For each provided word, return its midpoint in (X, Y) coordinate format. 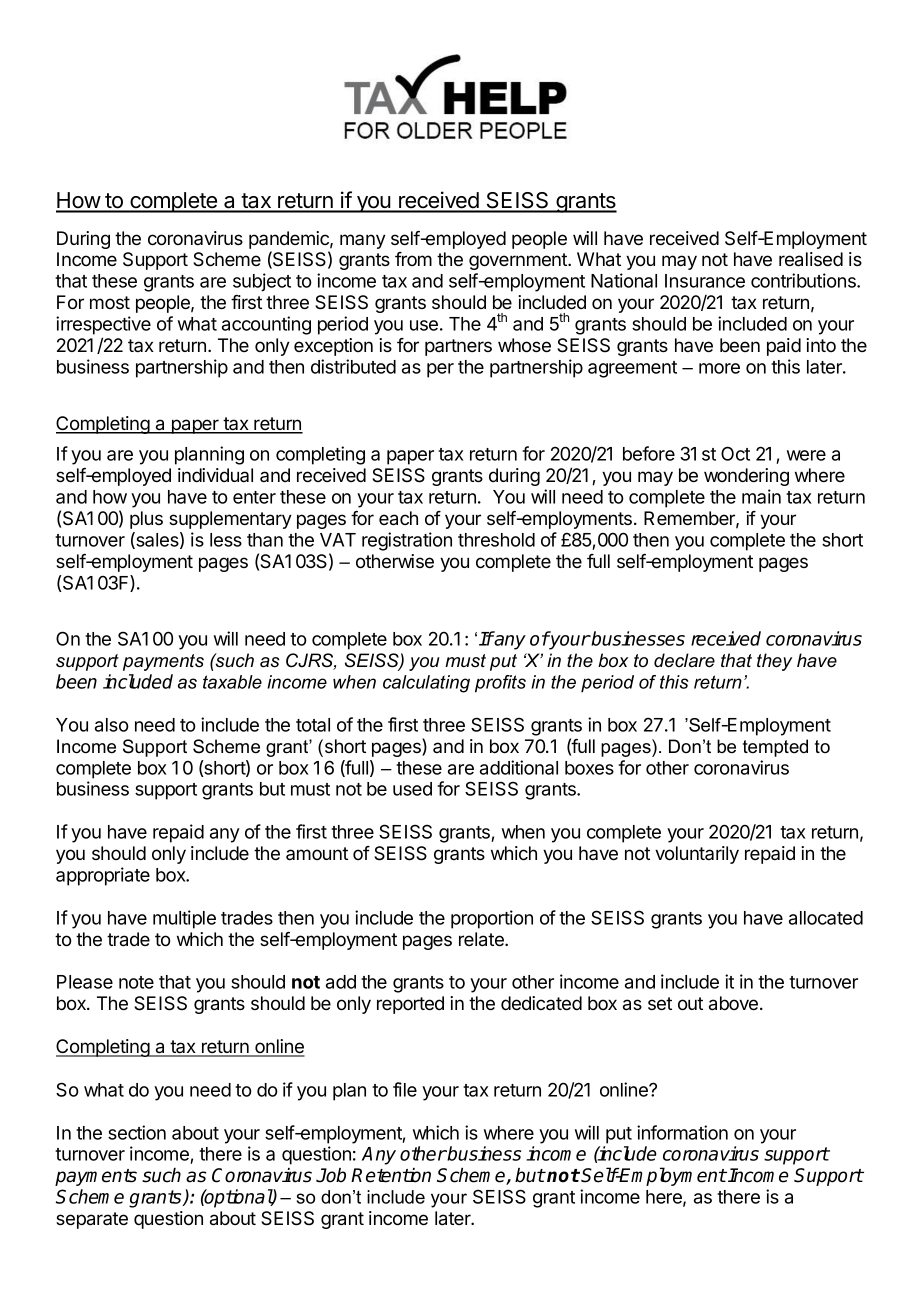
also (112, 725)
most (110, 302)
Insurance (705, 281)
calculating (426, 684)
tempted (775, 748)
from (413, 259)
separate (92, 1220)
